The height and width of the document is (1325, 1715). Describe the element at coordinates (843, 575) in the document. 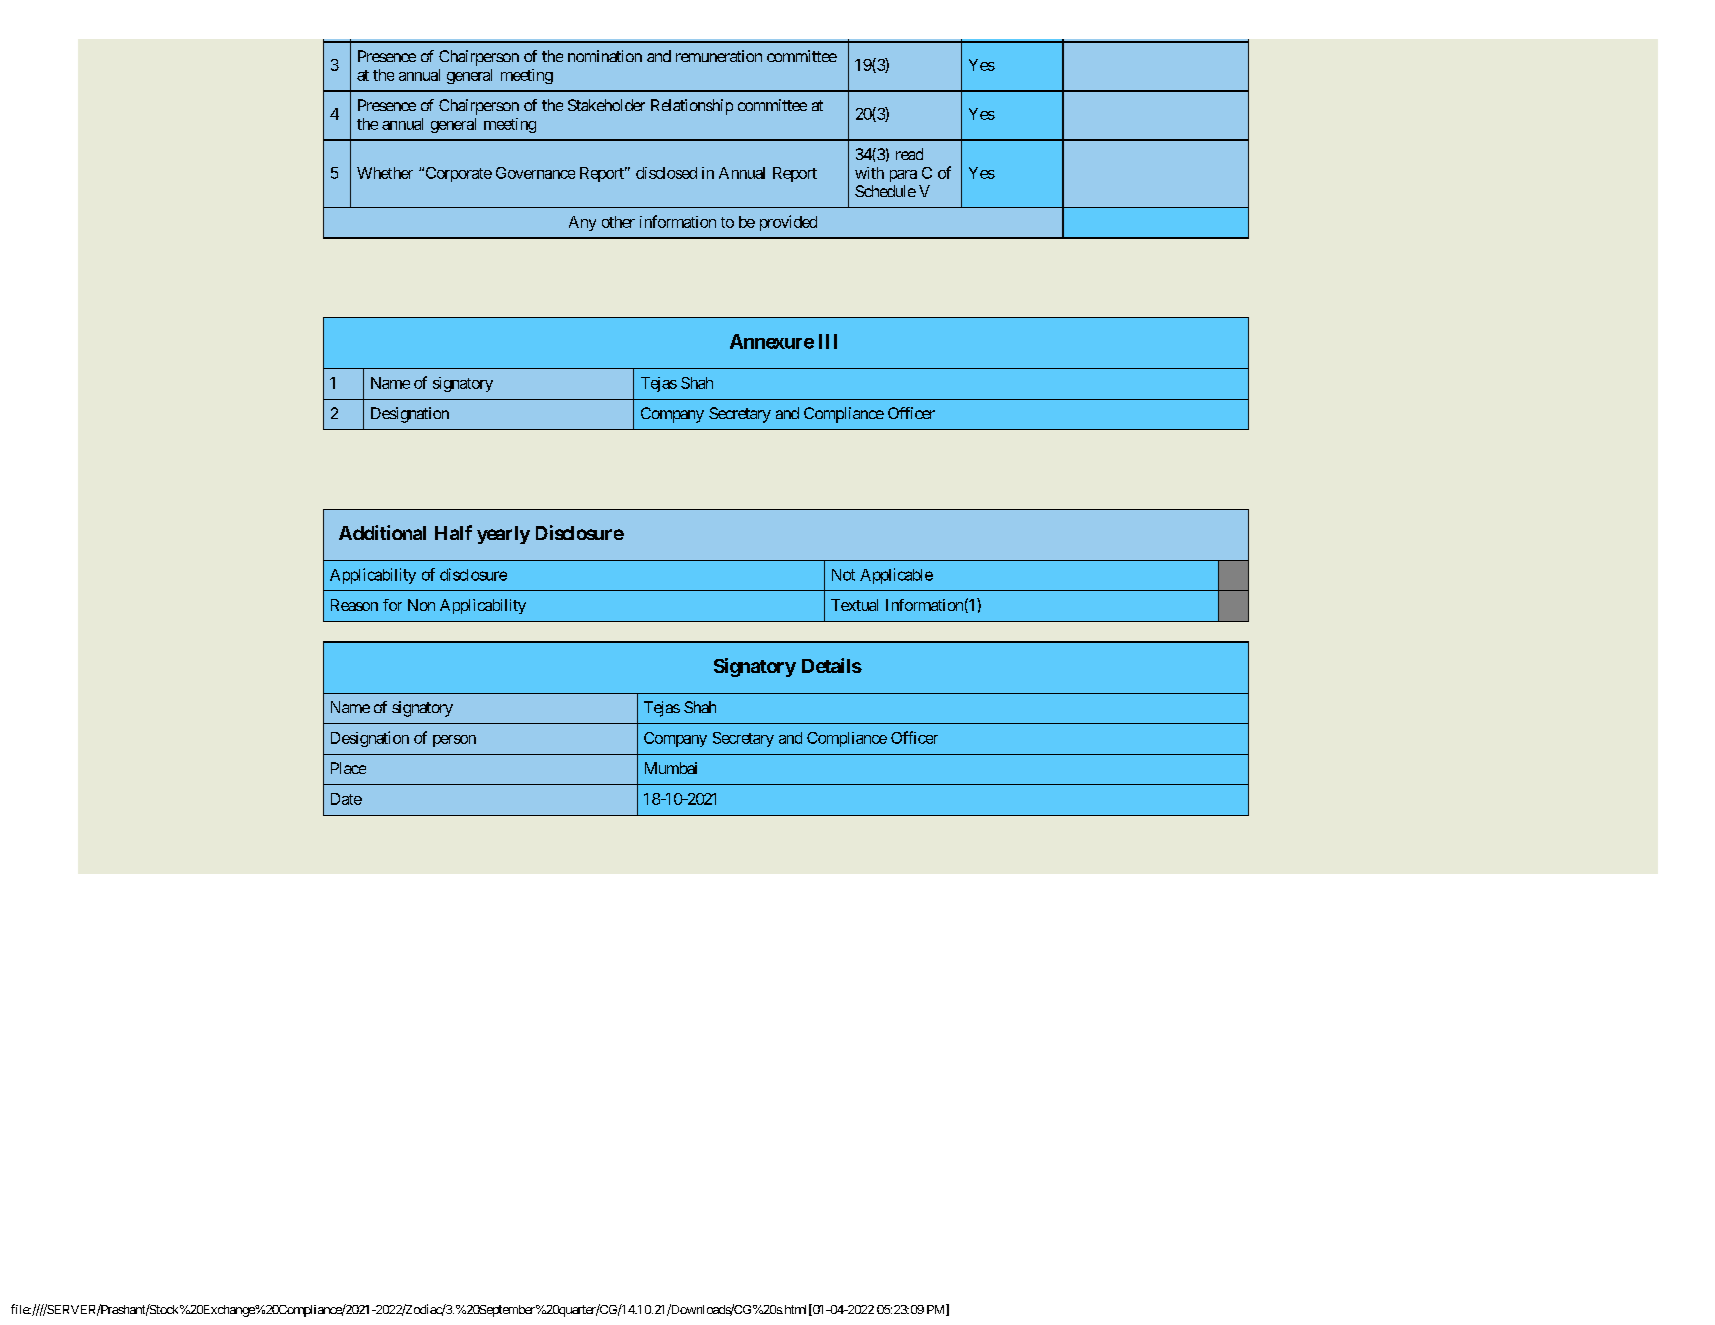

I see `Not` at that location.
